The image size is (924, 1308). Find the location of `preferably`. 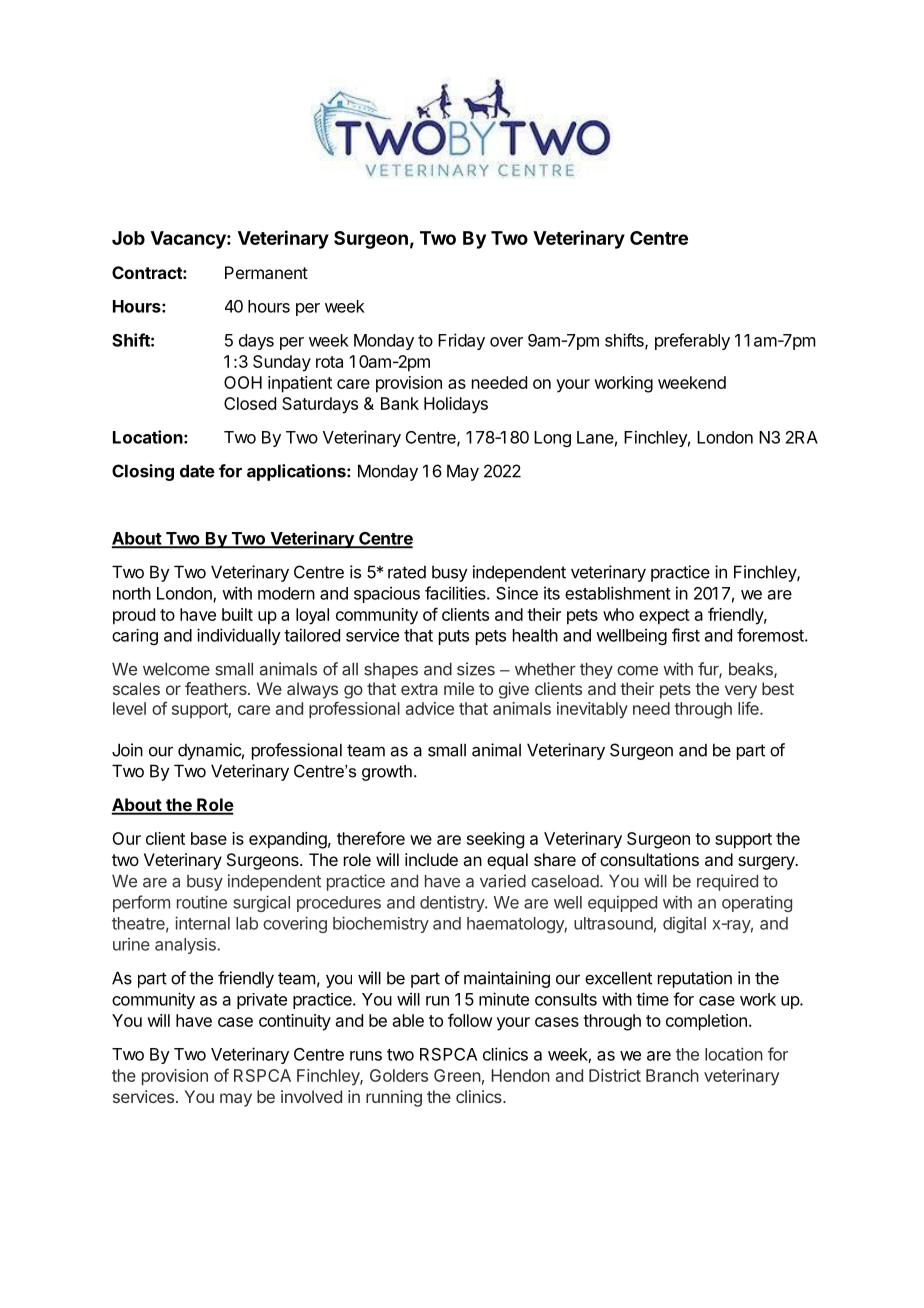

preferably is located at coordinates (692, 341).
